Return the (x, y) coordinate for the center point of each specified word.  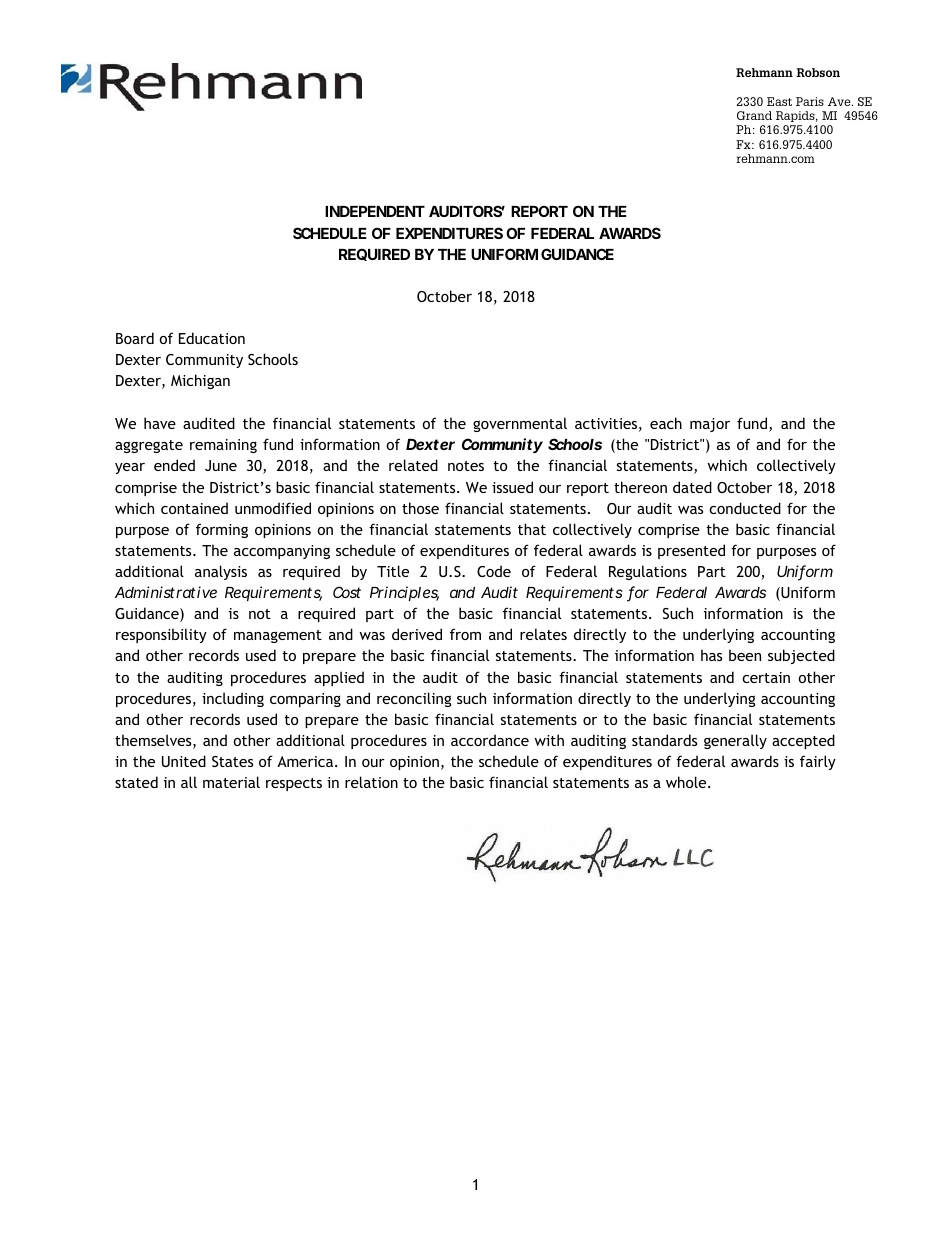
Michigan (200, 381)
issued (512, 487)
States (232, 761)
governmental (520, 424)
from (465, 634)
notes (466, 466)
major (710, 425)
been (745, 655)
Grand (754, 115)
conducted (745, 508)
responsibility (161, 635)
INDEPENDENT (375, 211)
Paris (810, 101)
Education (212, 338)
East (779, 101)
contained (194, 508)
